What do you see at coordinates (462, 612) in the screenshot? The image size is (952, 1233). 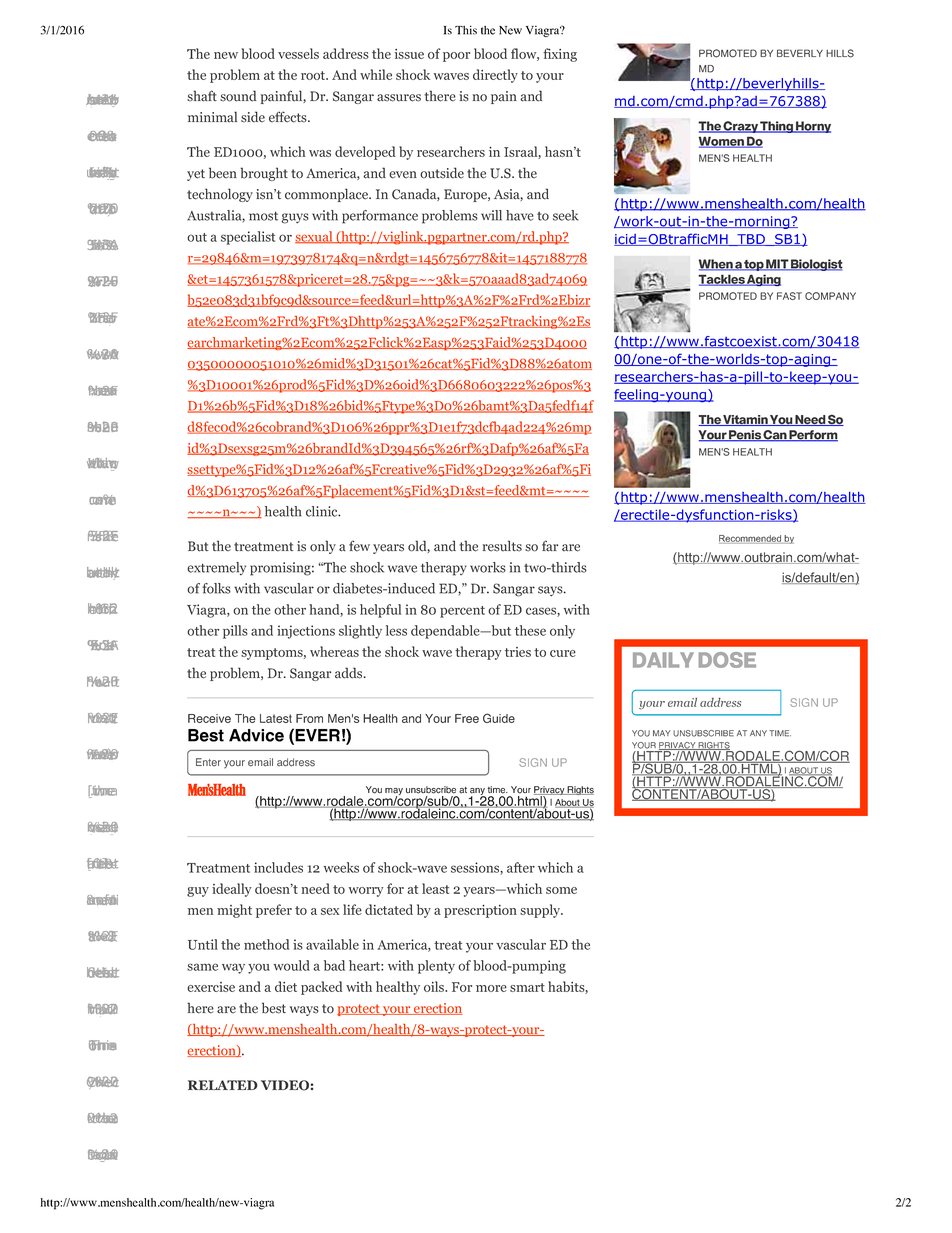 I see `percent` at bounding box center [462, 612].
